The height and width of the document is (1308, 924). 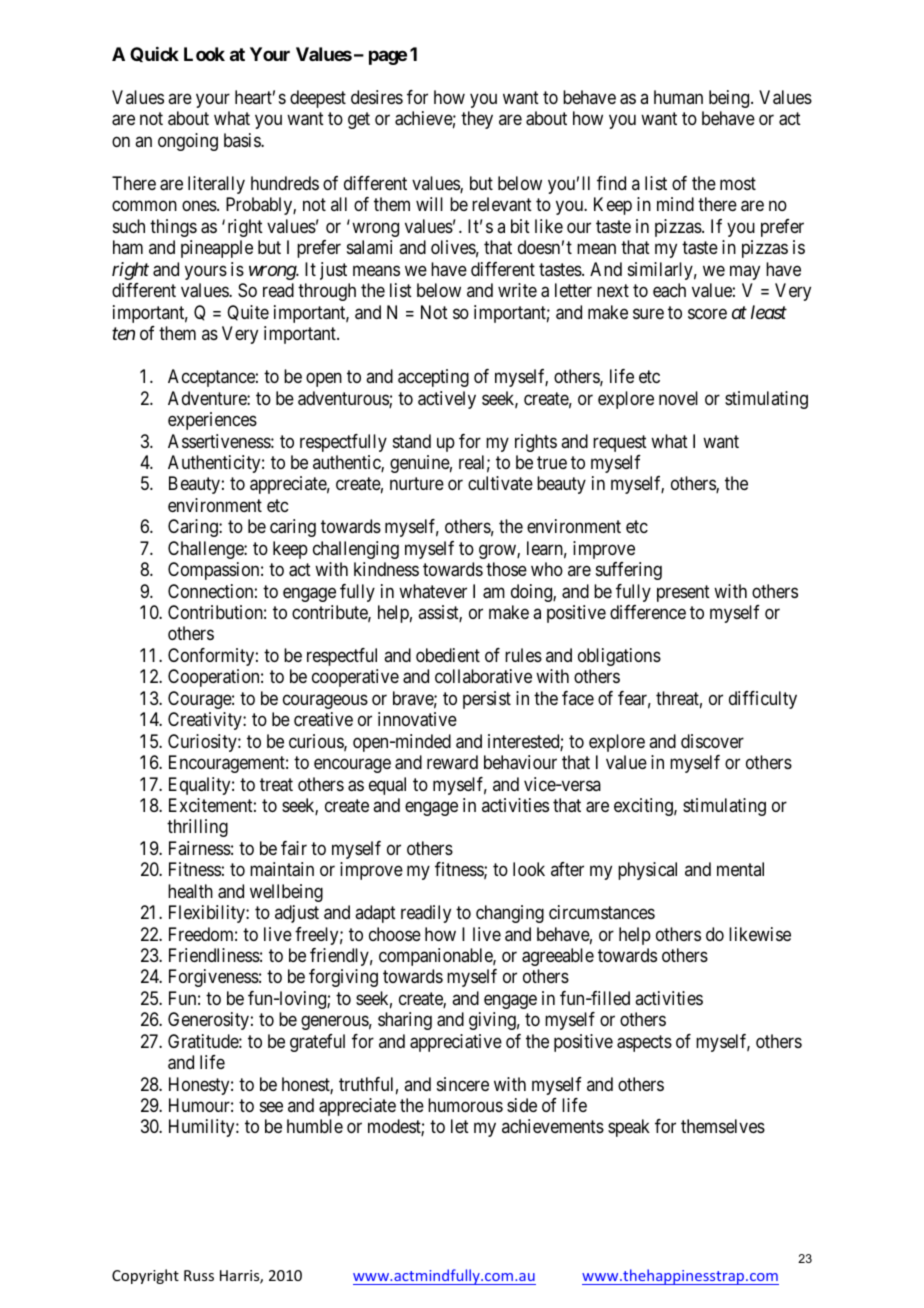 What do you see at coordinates (510, 914) in the document?
I see `changing` at bounding box center [510, 914].
